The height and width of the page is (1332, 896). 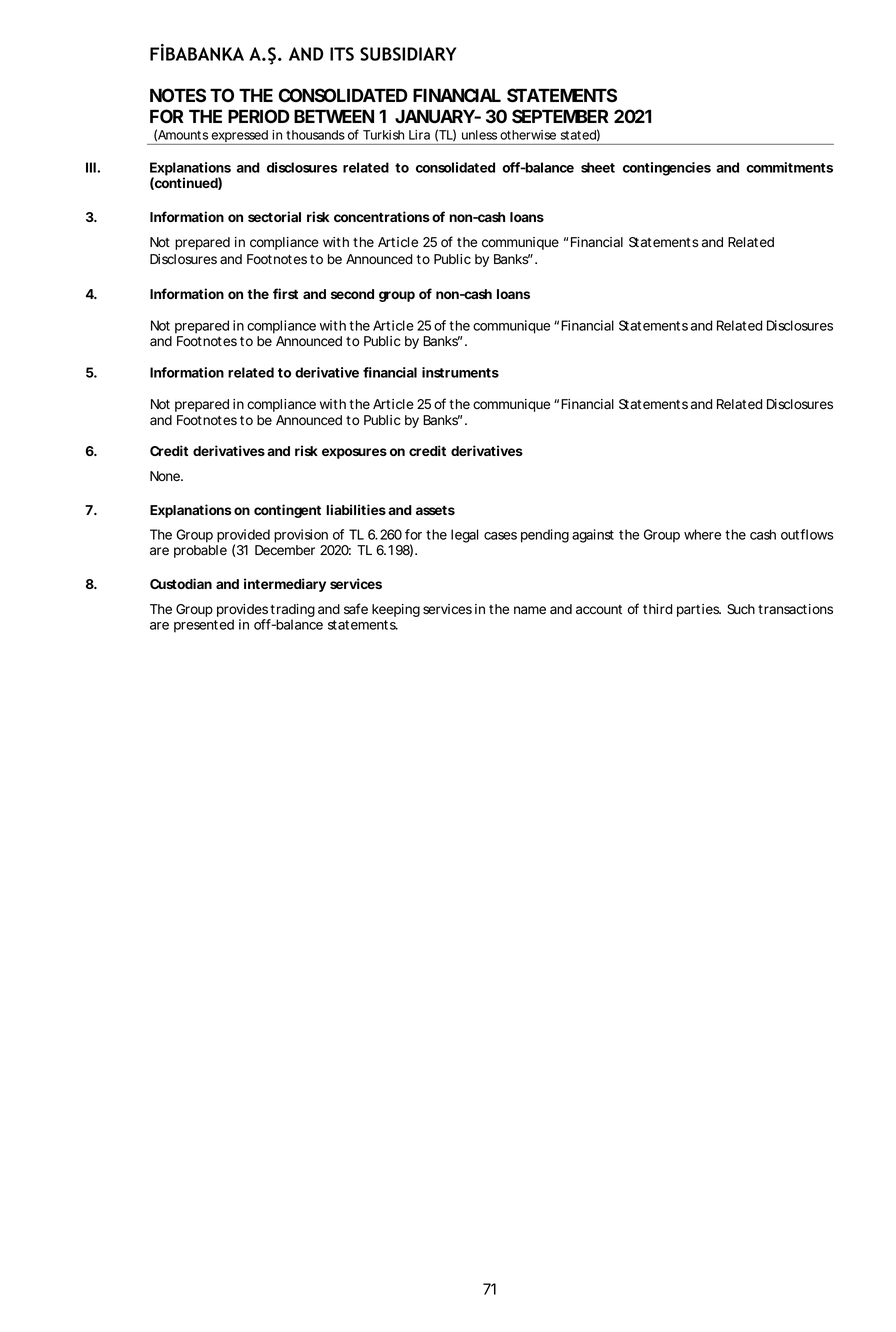 What do you see at coordinates (382, 216) in the page?
I see `concentrations` at bounding box center [382, 216].
